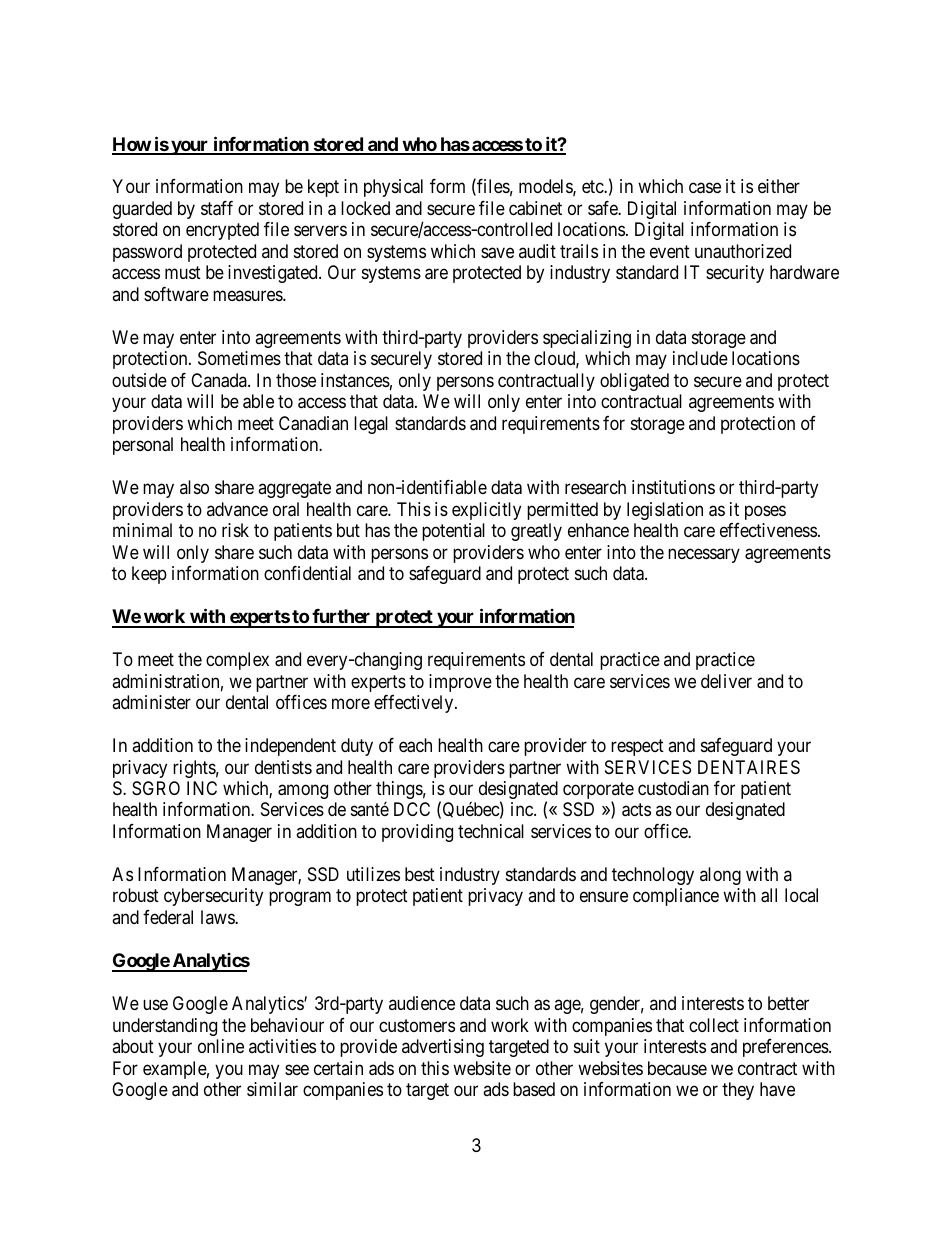 Image resolution: width=952 pixels, height=1233 pixels. Describe the element at coordinates (217, 208) in the image. I see `staff` at that location.
